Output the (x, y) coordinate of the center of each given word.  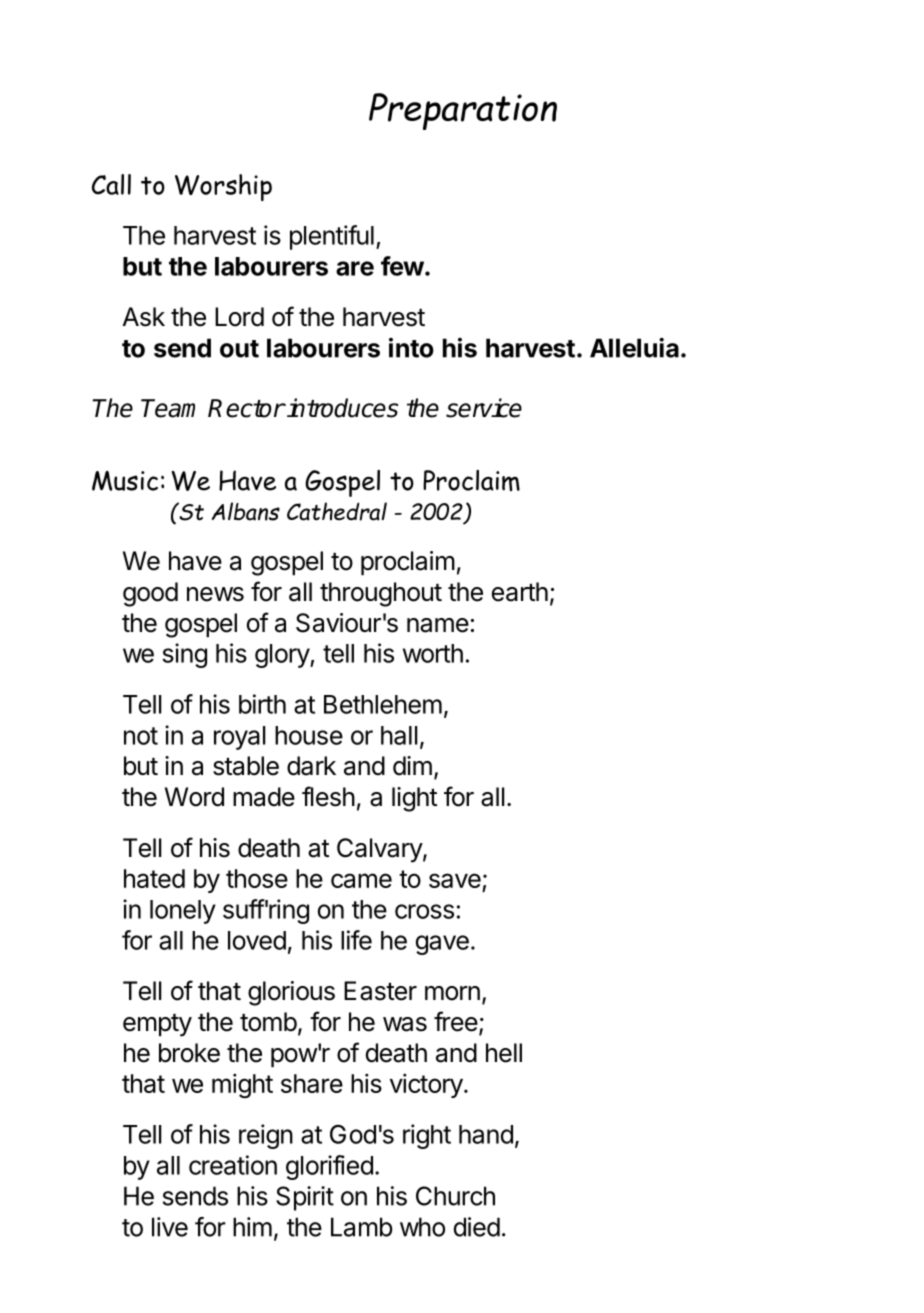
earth (520, 592)
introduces (341, 408)
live (170, 1227)
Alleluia (634, 347)
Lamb (362, 1227)
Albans (246, 511)
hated (154, 878)
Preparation (463, 111)
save (455, 880)
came (361, 880)
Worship (223, 187)
